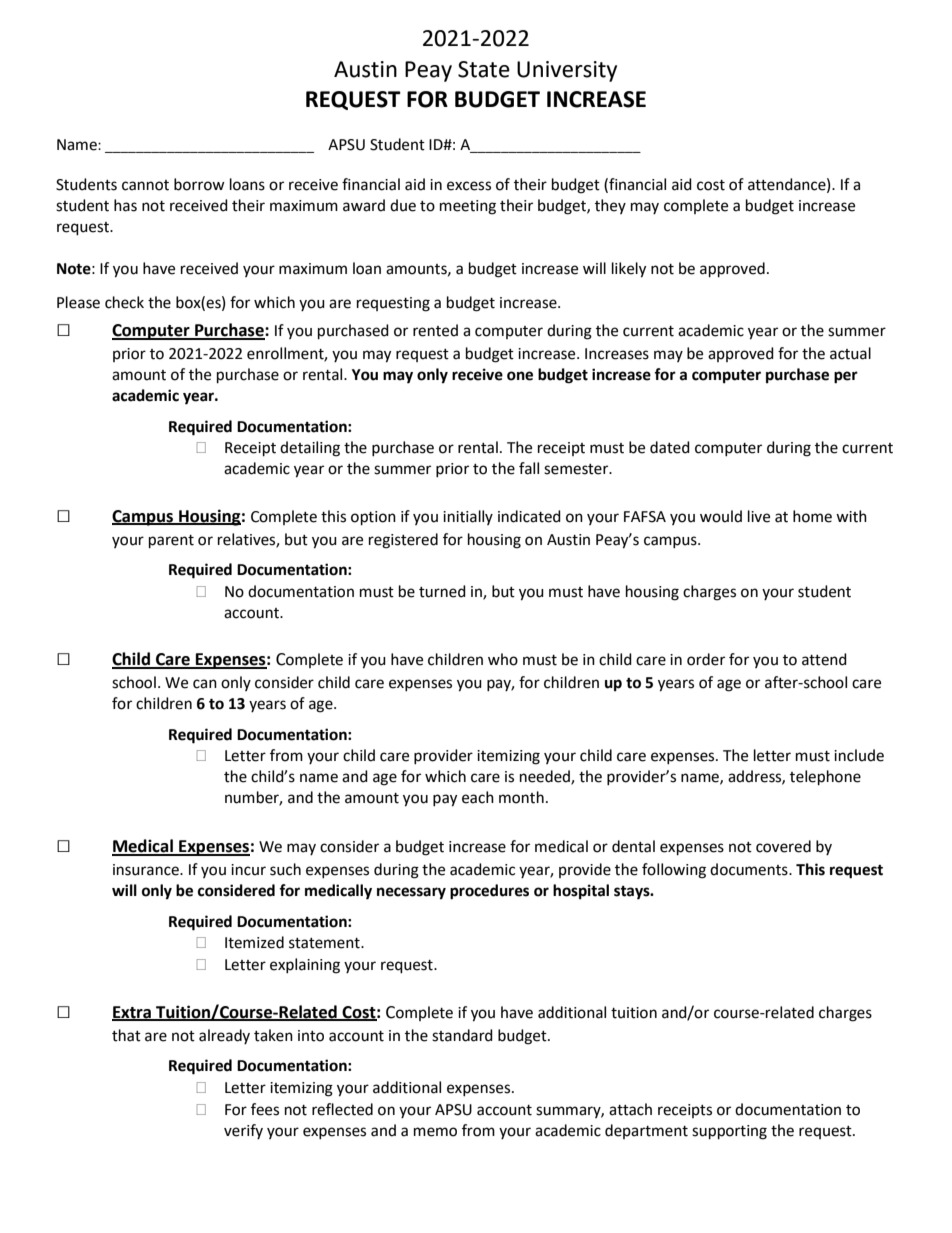 This document has width=952, height=1233. I want to click on University, so click(567, 71).
